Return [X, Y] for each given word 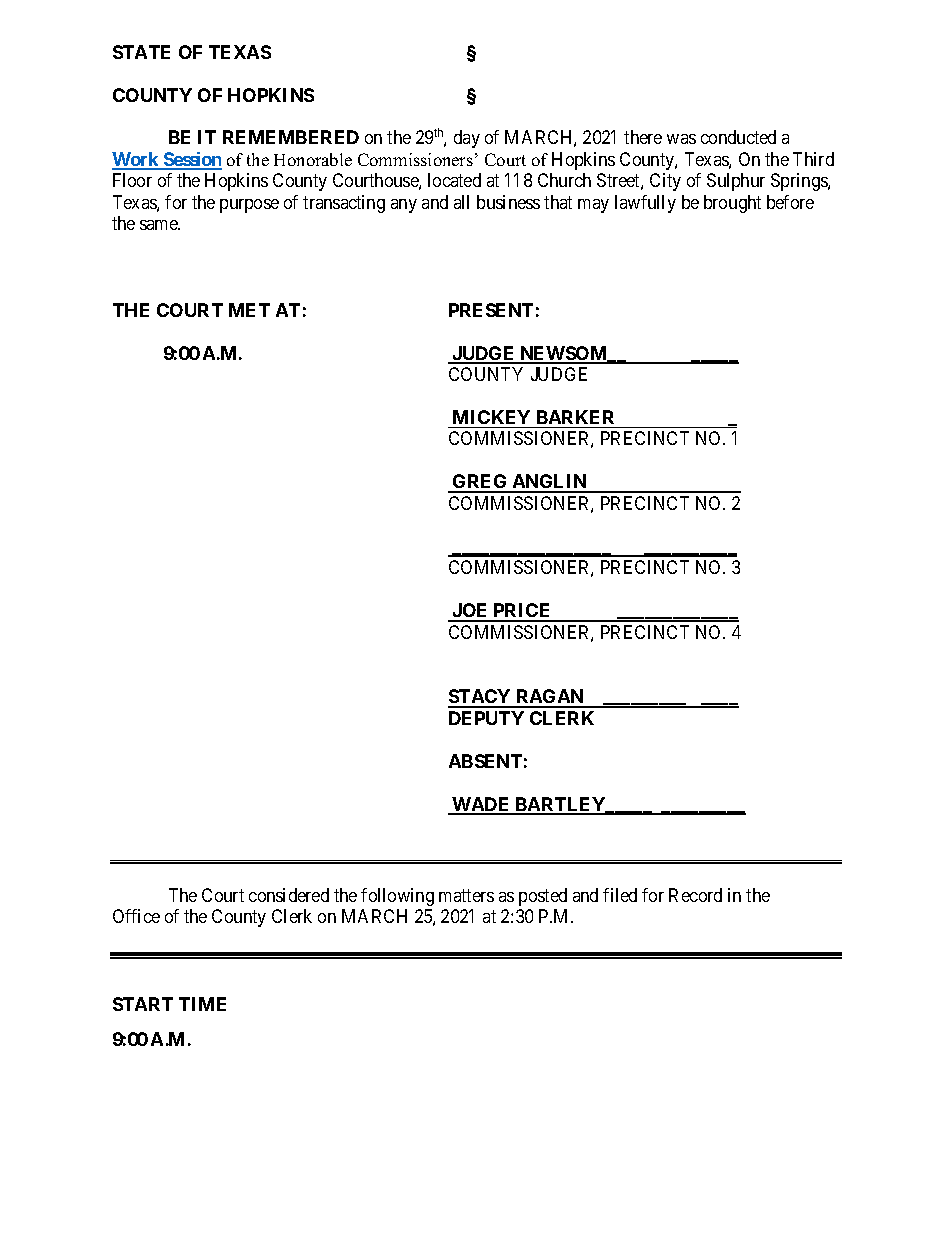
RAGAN [550, 698]
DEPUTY [486, 718]
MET [249, 310]
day [467, 139]
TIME [202, 1004]
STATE [141, 52]
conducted [738, 137]
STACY [480, 698]
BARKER [575, 417]
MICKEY [491, 417]
